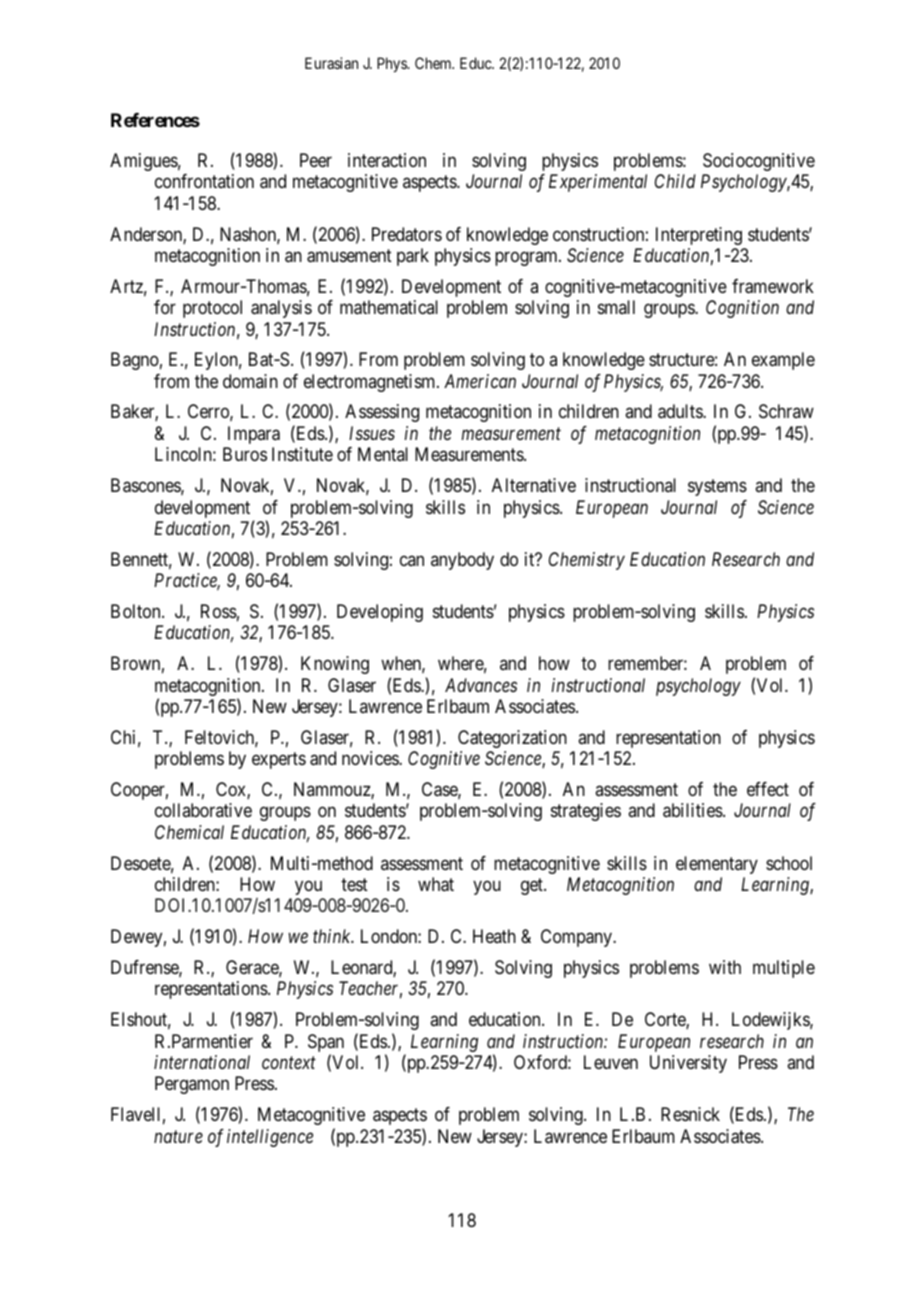 This screenshot has width=924, height=1308. What do you see at coordinates (462, 561) in the screenshot?
I see `anybody` at bounding box center [462, 561].
